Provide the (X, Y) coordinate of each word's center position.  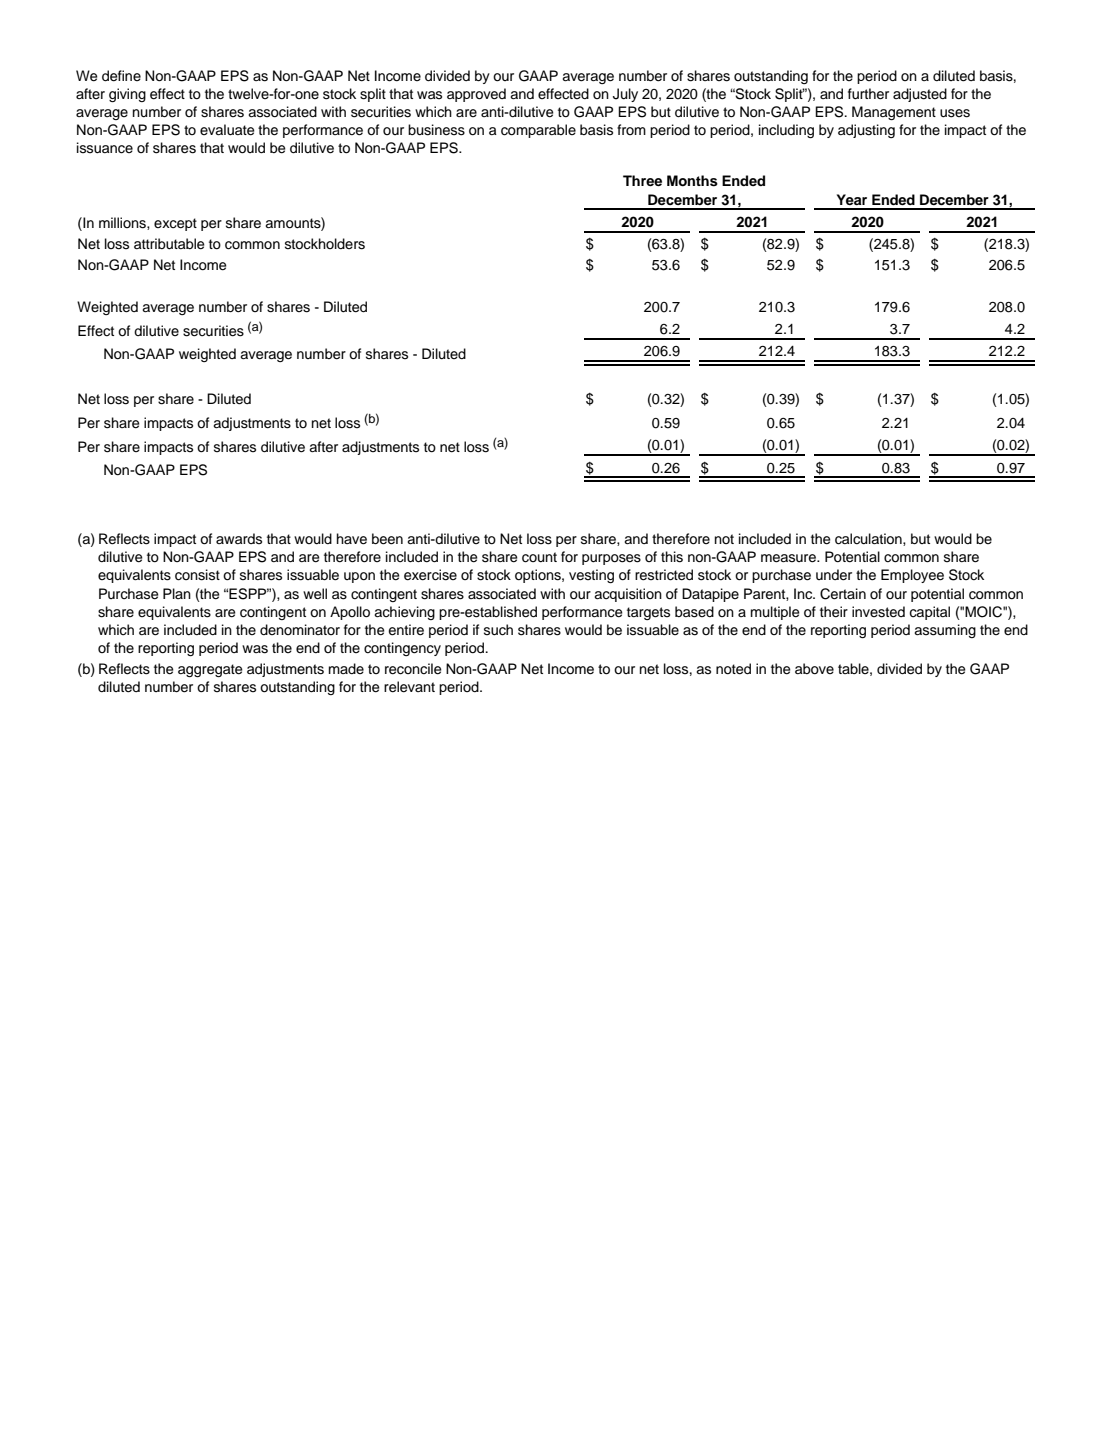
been (387, 539)
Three (642, 180)
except (175, 224)
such (498, 630)
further (868, 94)
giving (127, 95)
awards (239, 539)
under (834, 575)
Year (852, 199)
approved (476, 95)
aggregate (210, 670)
